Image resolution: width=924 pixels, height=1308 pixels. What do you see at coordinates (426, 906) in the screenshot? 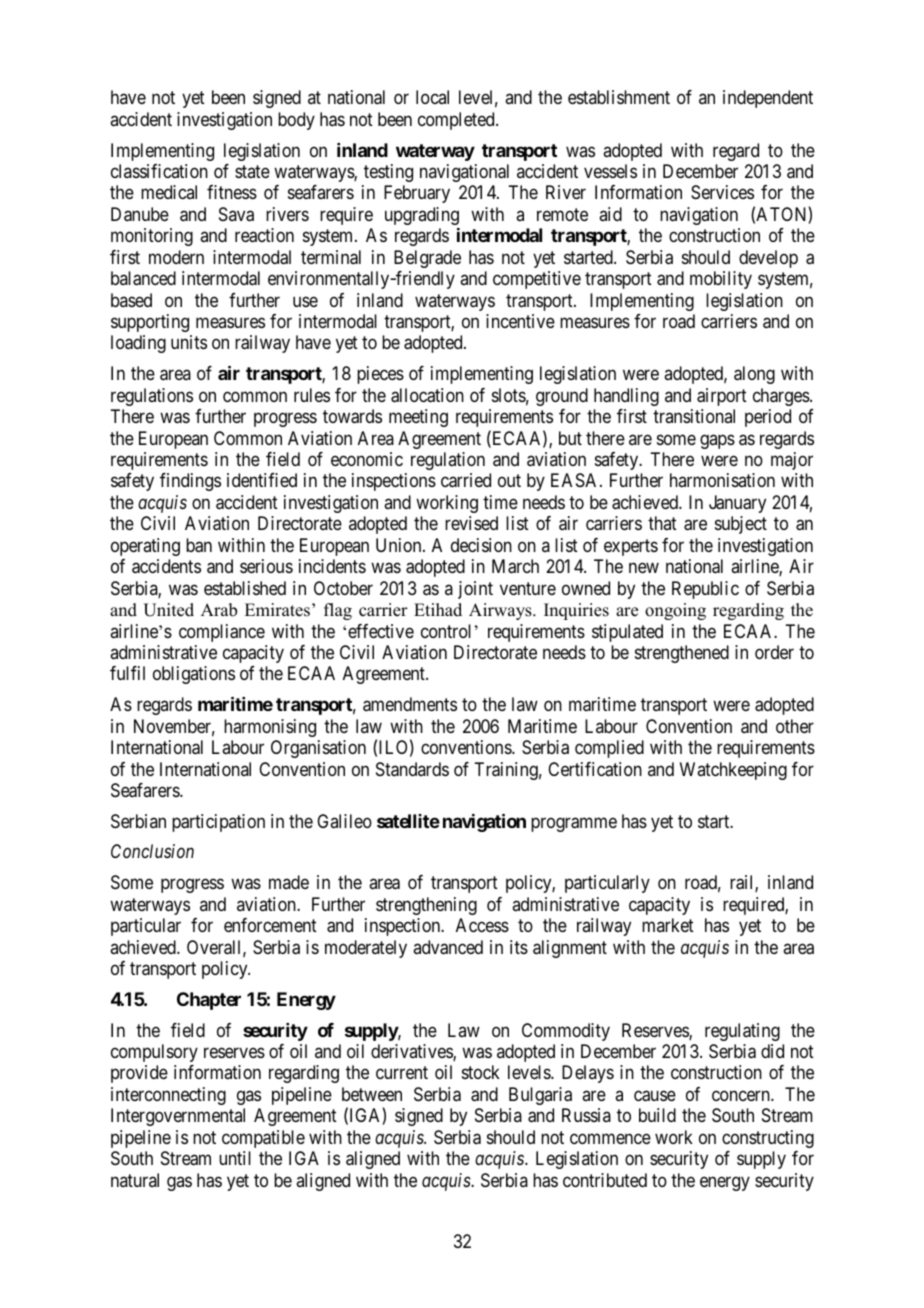
I see `strengthening` at bounding box center [426, 906].
